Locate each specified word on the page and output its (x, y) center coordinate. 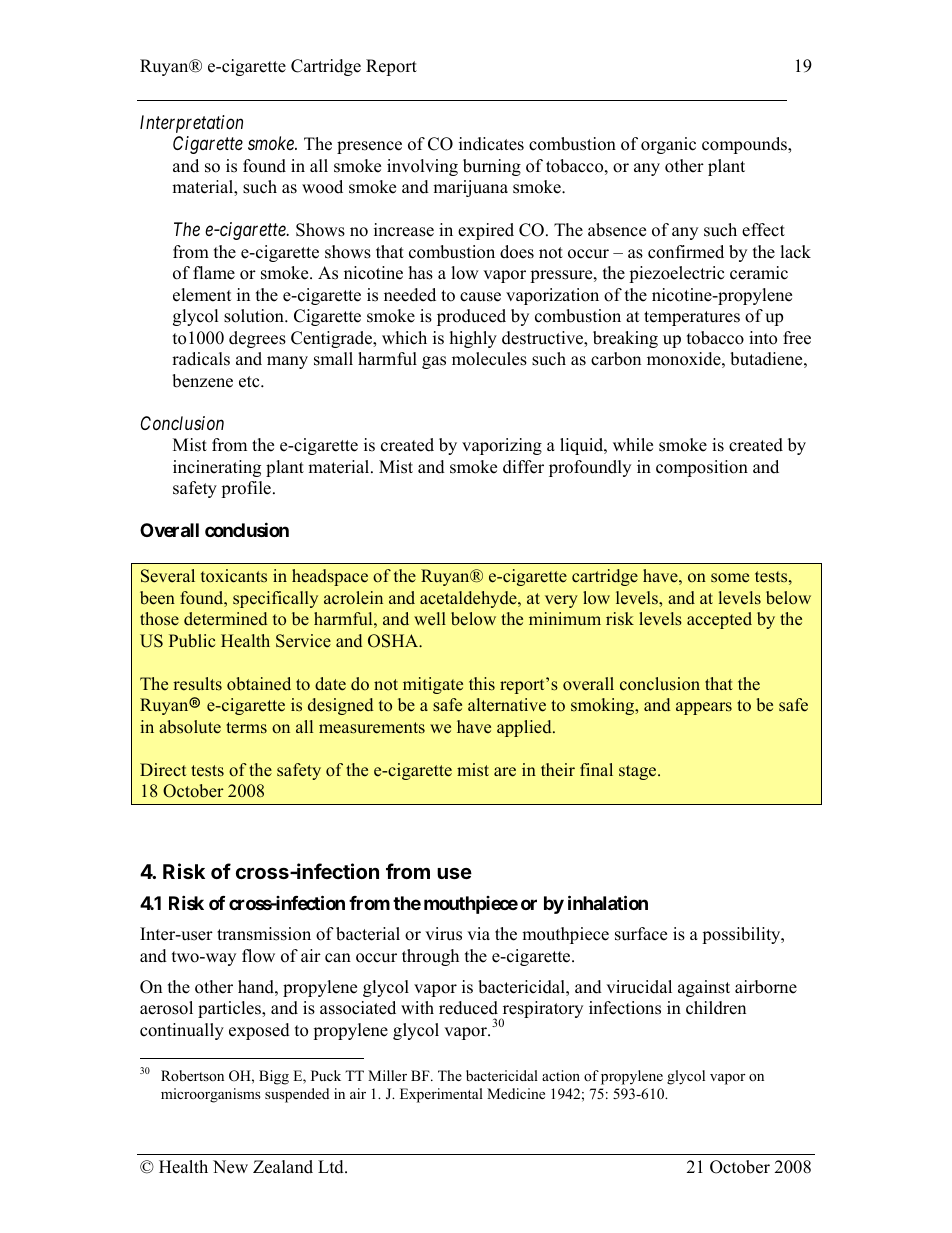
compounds (745, 145)
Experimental (441, 1095)
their (558, 770)
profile (246, 489)
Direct (163, 770)
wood (322, 187)
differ (523, 467)
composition (702, 468)
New (230, 1167)
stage (639, 772)
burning (492, 167)
